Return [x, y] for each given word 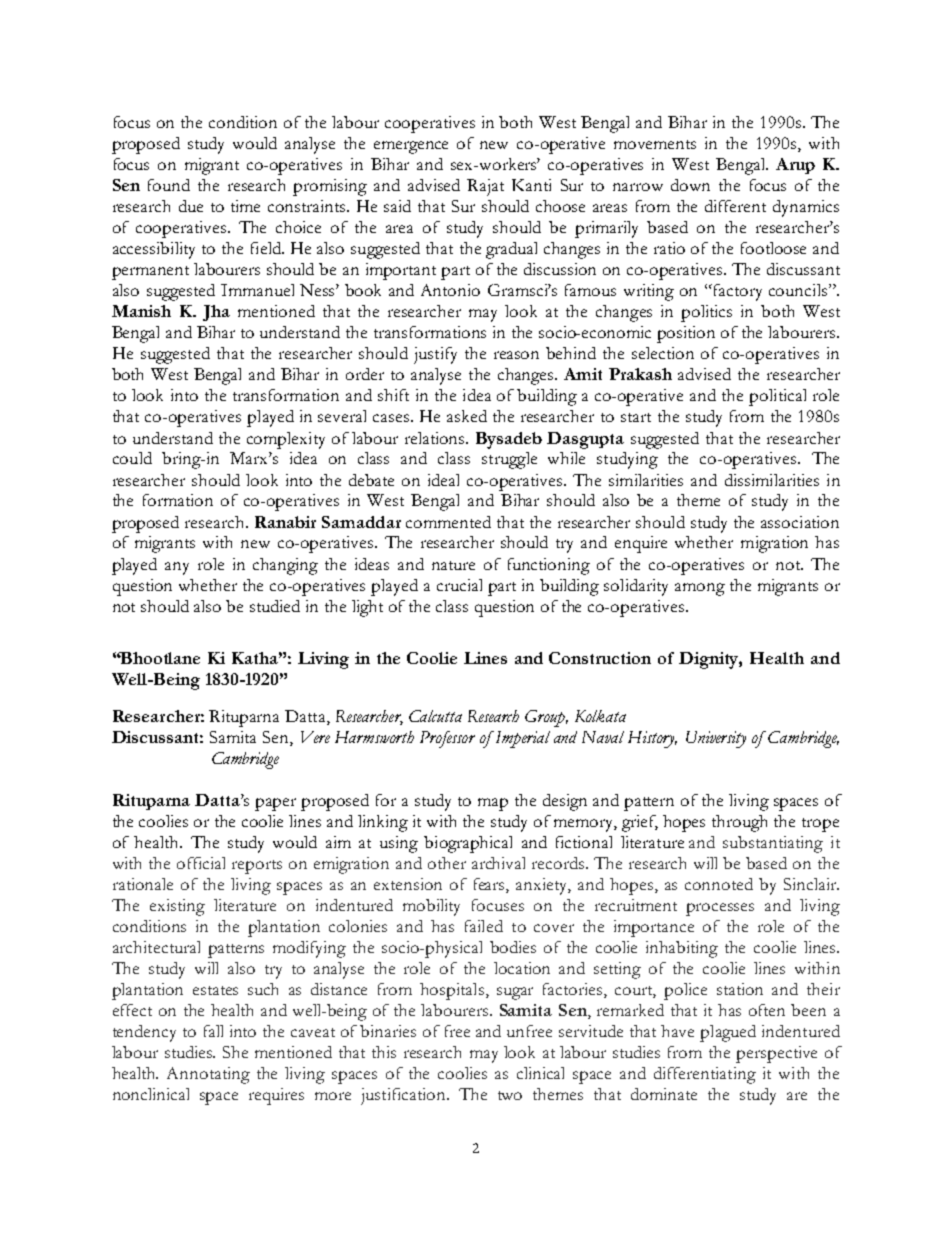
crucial [459, 585]
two [510, 1095]
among [700, 589]
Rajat [485, 187]
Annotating [208, 1075]
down [690, 185]
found [169, 185]
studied [275, 606]
